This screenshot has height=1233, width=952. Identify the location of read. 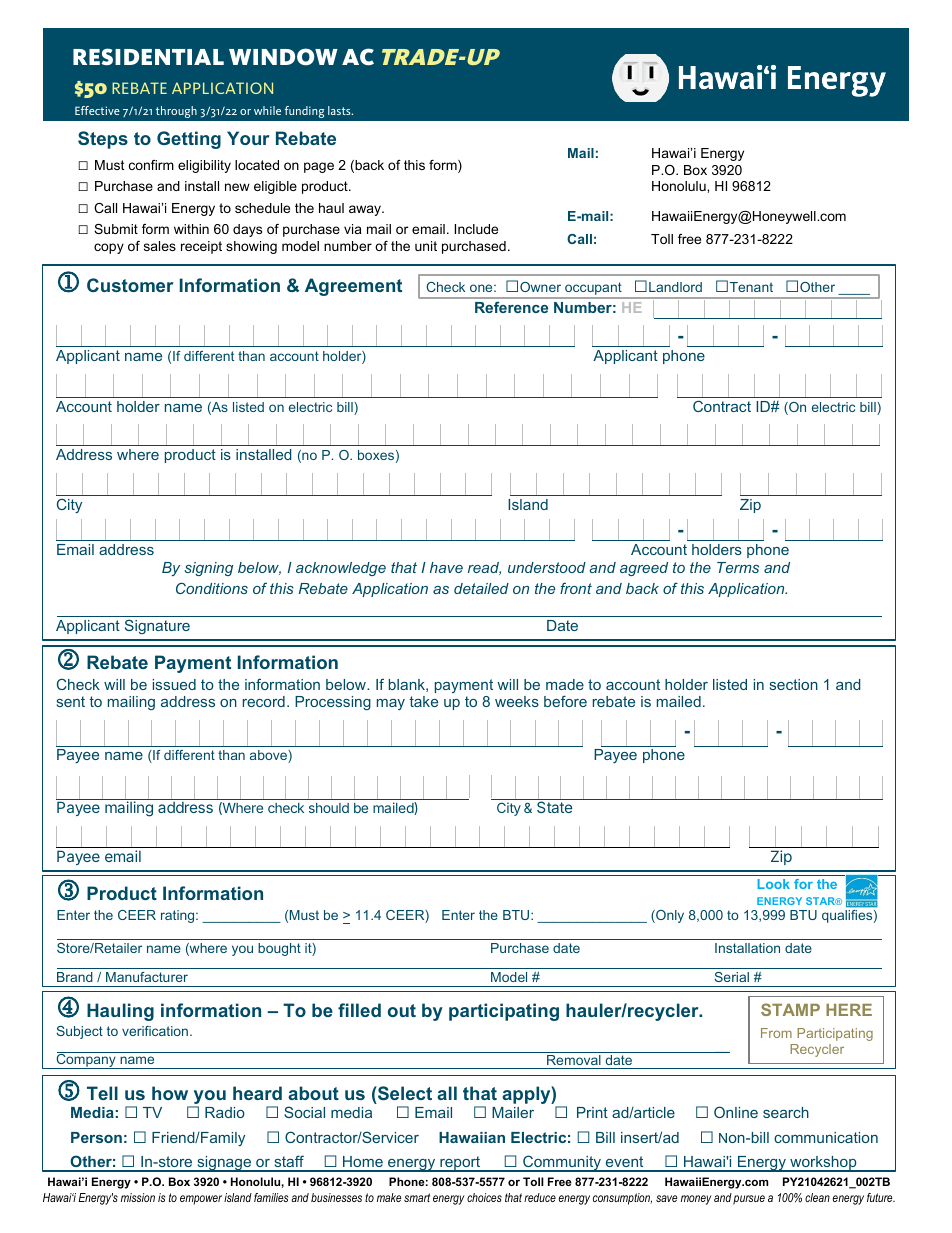
(484, 568).
